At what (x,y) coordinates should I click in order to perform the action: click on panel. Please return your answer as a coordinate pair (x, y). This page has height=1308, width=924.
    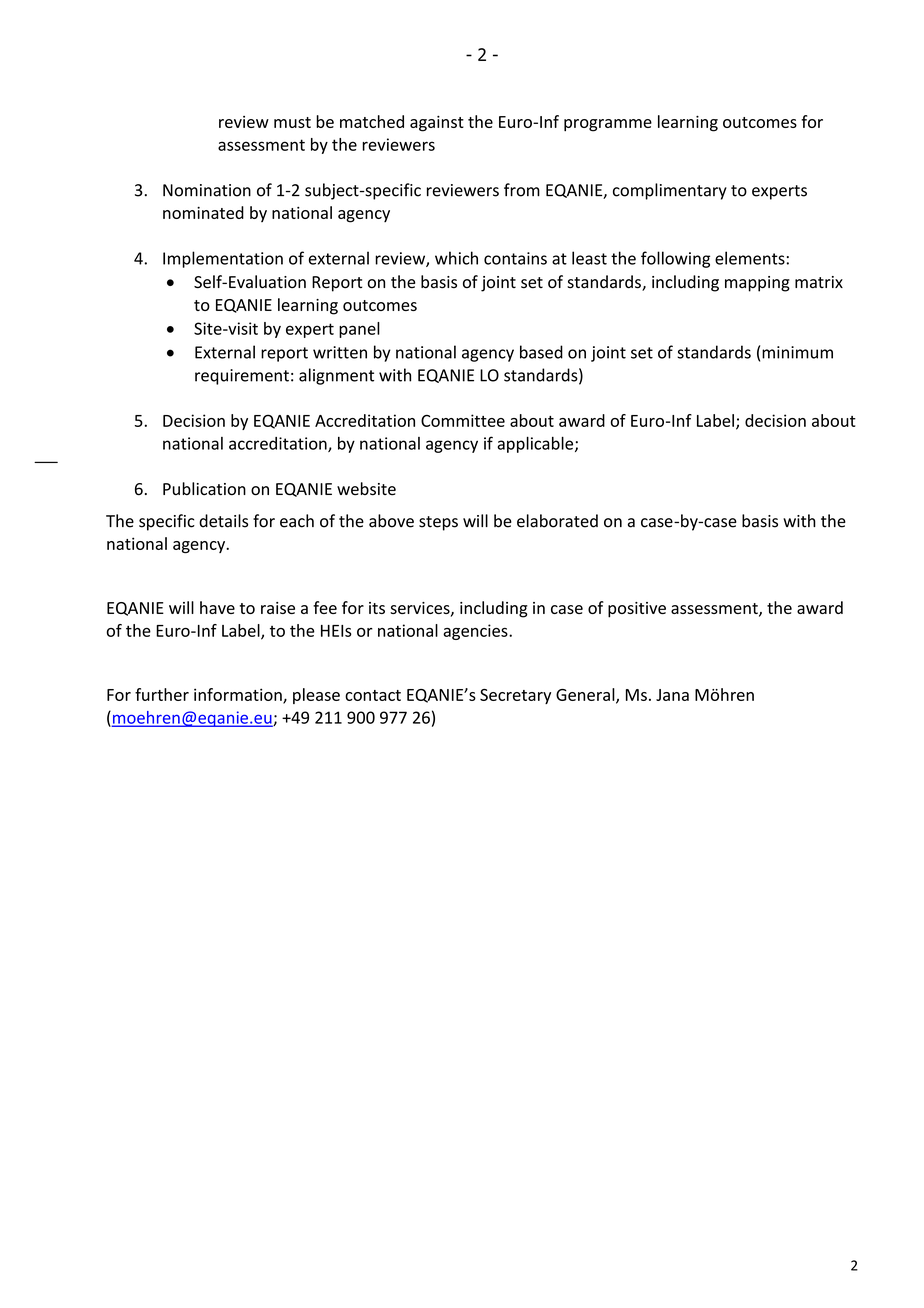
    Looking at the image, I should click on (359, 330).
